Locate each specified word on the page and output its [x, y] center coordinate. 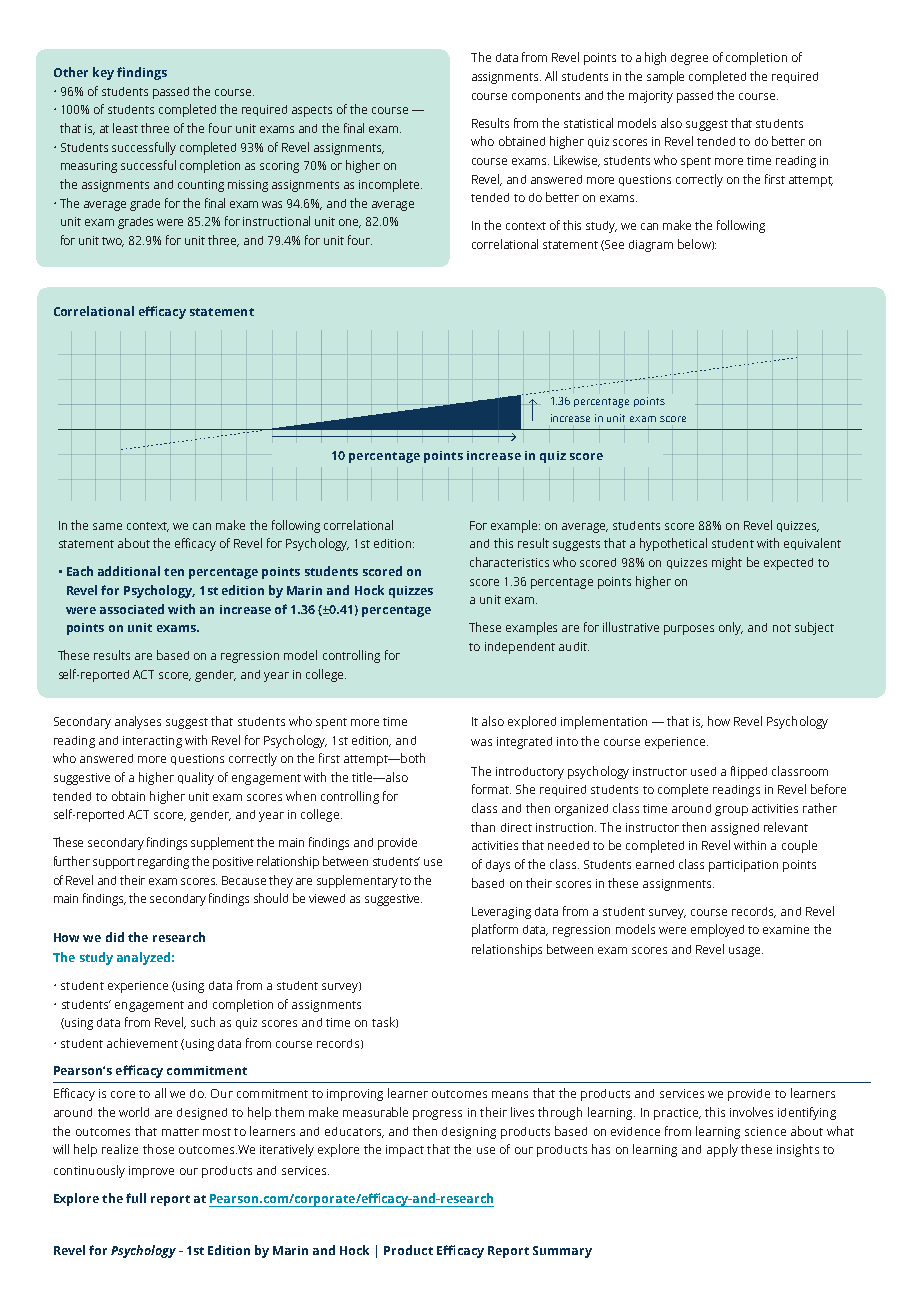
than [483, 827]
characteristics [509, 562]
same [107, 526]
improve [151, 1172]
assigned [735, 829]
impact [405, 1151]
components [546, 97]
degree [689, 59]
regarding [163, 863]
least [125, 128]
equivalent [812, 544]
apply [722, 1150]
